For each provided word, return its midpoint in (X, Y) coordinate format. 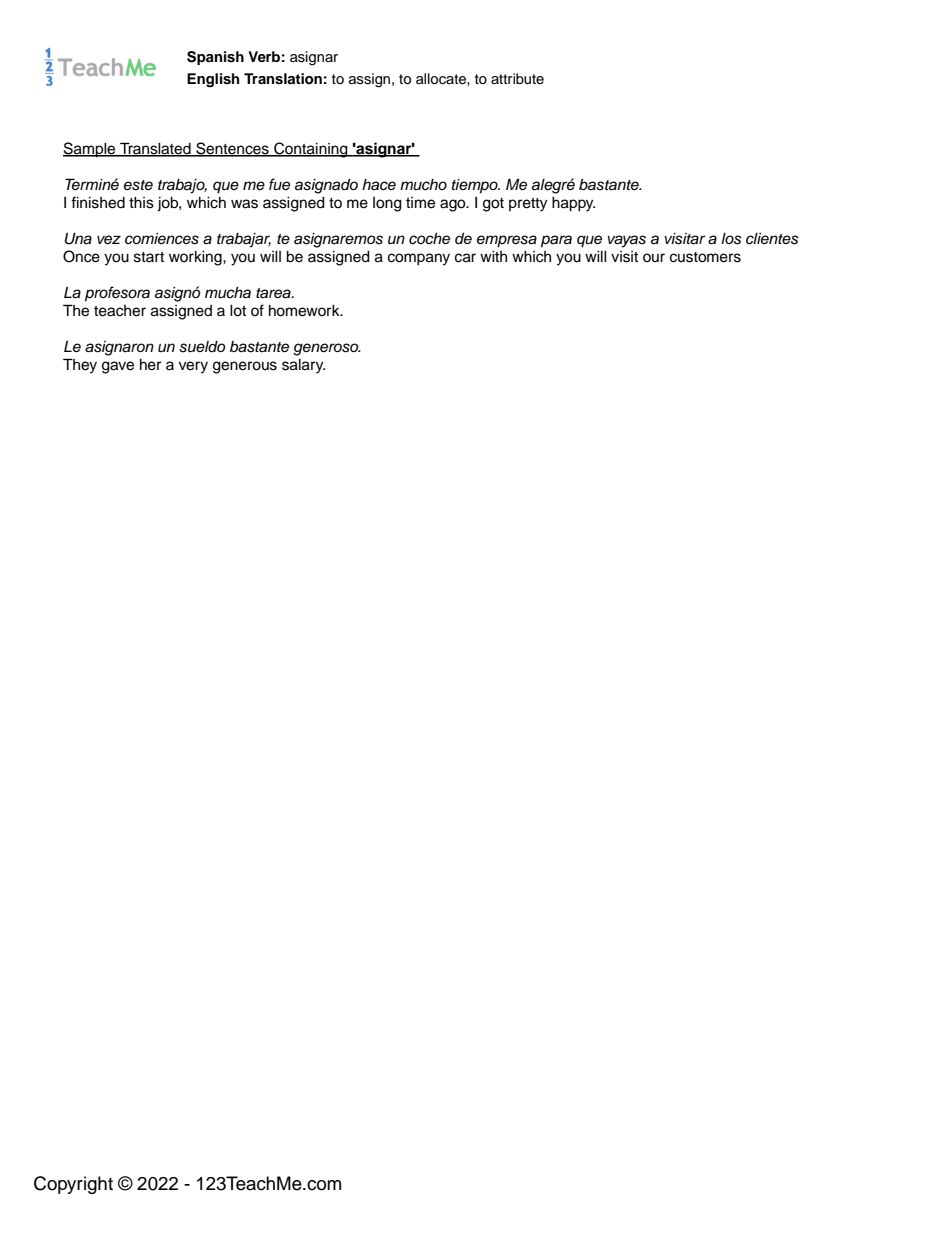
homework (305, 311)
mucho (423, 185)
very (193, 367)
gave (118, 367)
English (213, 80)
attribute (517, 79)
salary (303, 366)
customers (705, 257)
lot (238, 311)
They (80, 366)
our (654, 257)
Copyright (73, 1185)
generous (245, 367)
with (493, 256)
